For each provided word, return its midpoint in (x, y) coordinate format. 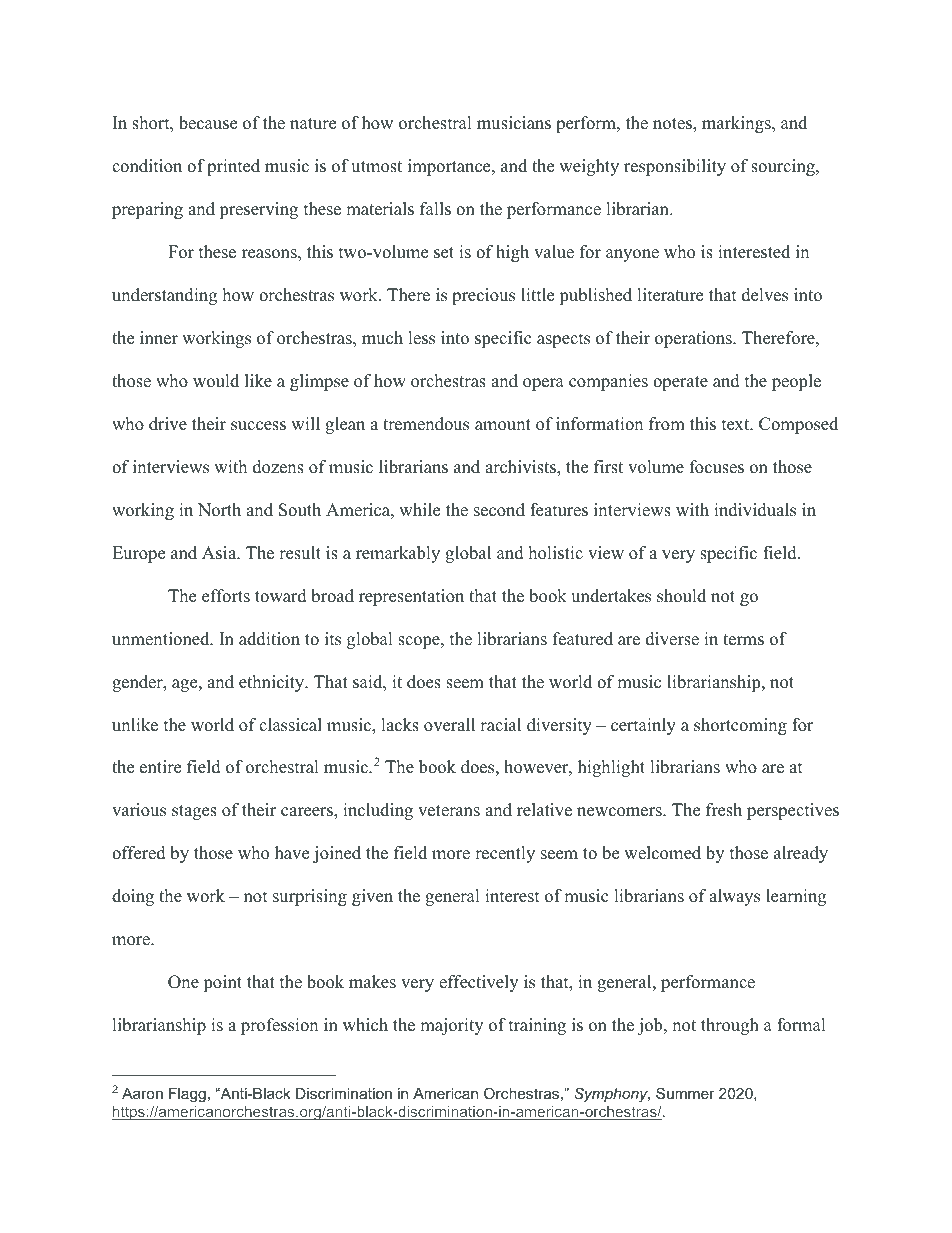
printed (233, 167)
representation (411, 597)
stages (194, 812)
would (216, 381)
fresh (724, 810)
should (681, 596)
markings (737, 124)
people (796, 382)
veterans (449, 811)
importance (450, 167)
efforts (226, 596)
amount (503, 425)
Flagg (187, 1095)
